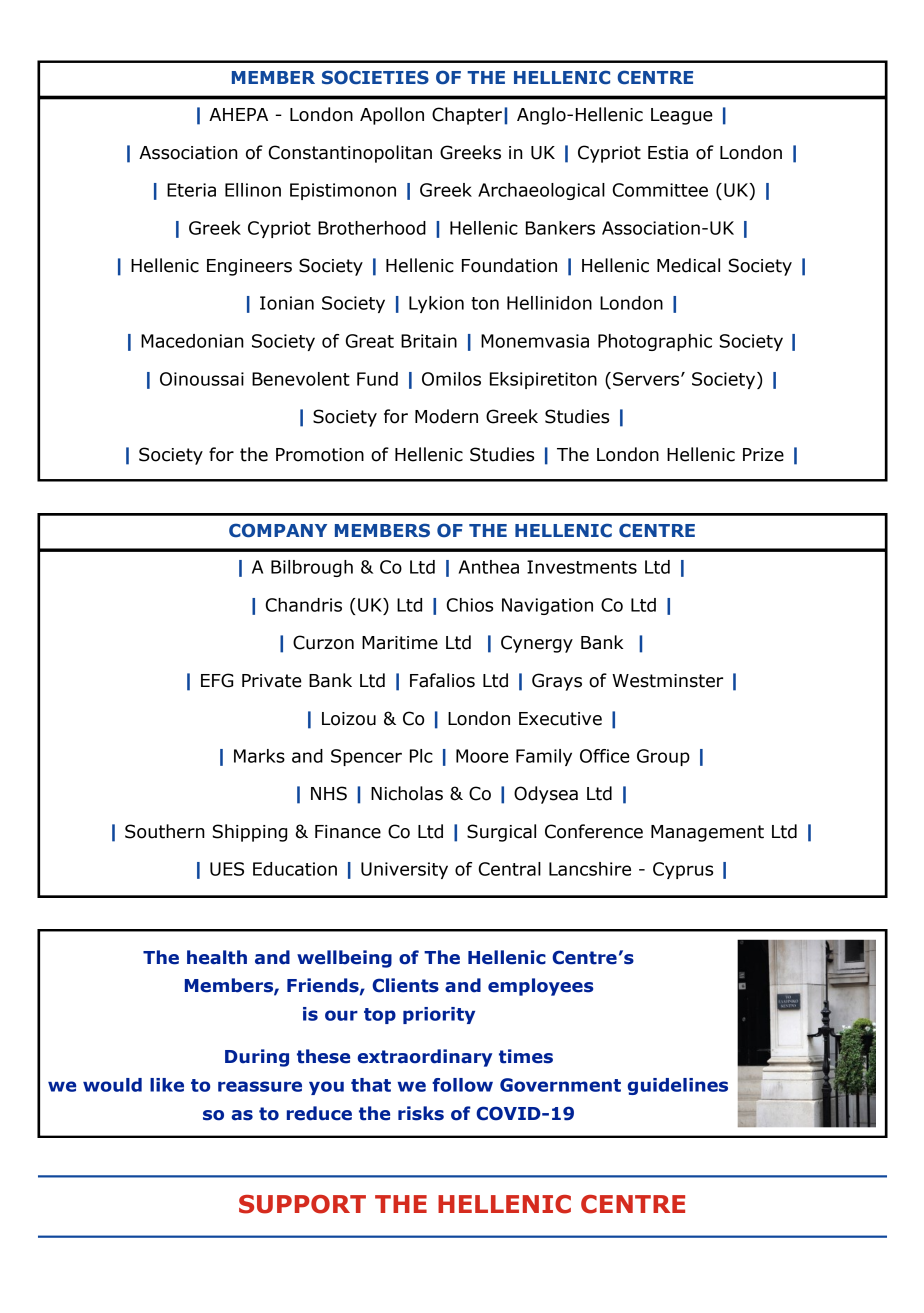 The width and height of the screenshot is (924, 1313). What do you see at coordinates (667, 681) in the screenshot?
I see `Westminster` at bounding box center [667, 681].
